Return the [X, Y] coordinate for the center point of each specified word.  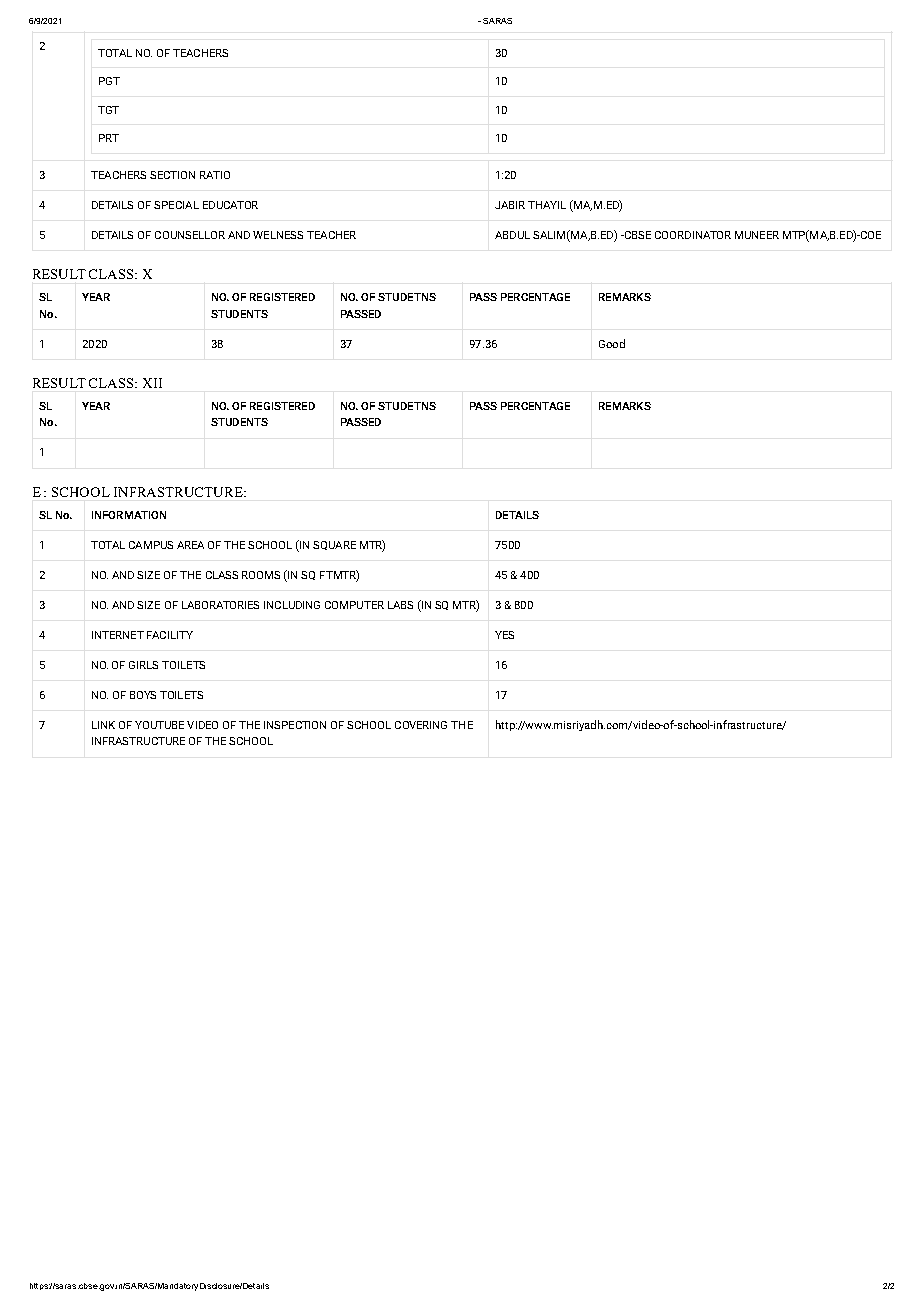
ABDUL [512, 235]
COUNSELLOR [190, 235]
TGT [108, 110]
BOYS [143, 695]
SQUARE [334, 545]
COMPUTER [354, 605]
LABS [400, 605]
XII [152, 383]
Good [612, 343]
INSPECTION [295, 725]
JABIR [510, 205]
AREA [190, 545]
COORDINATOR [693, 235]
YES [504, 635]
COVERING [421, 725]
